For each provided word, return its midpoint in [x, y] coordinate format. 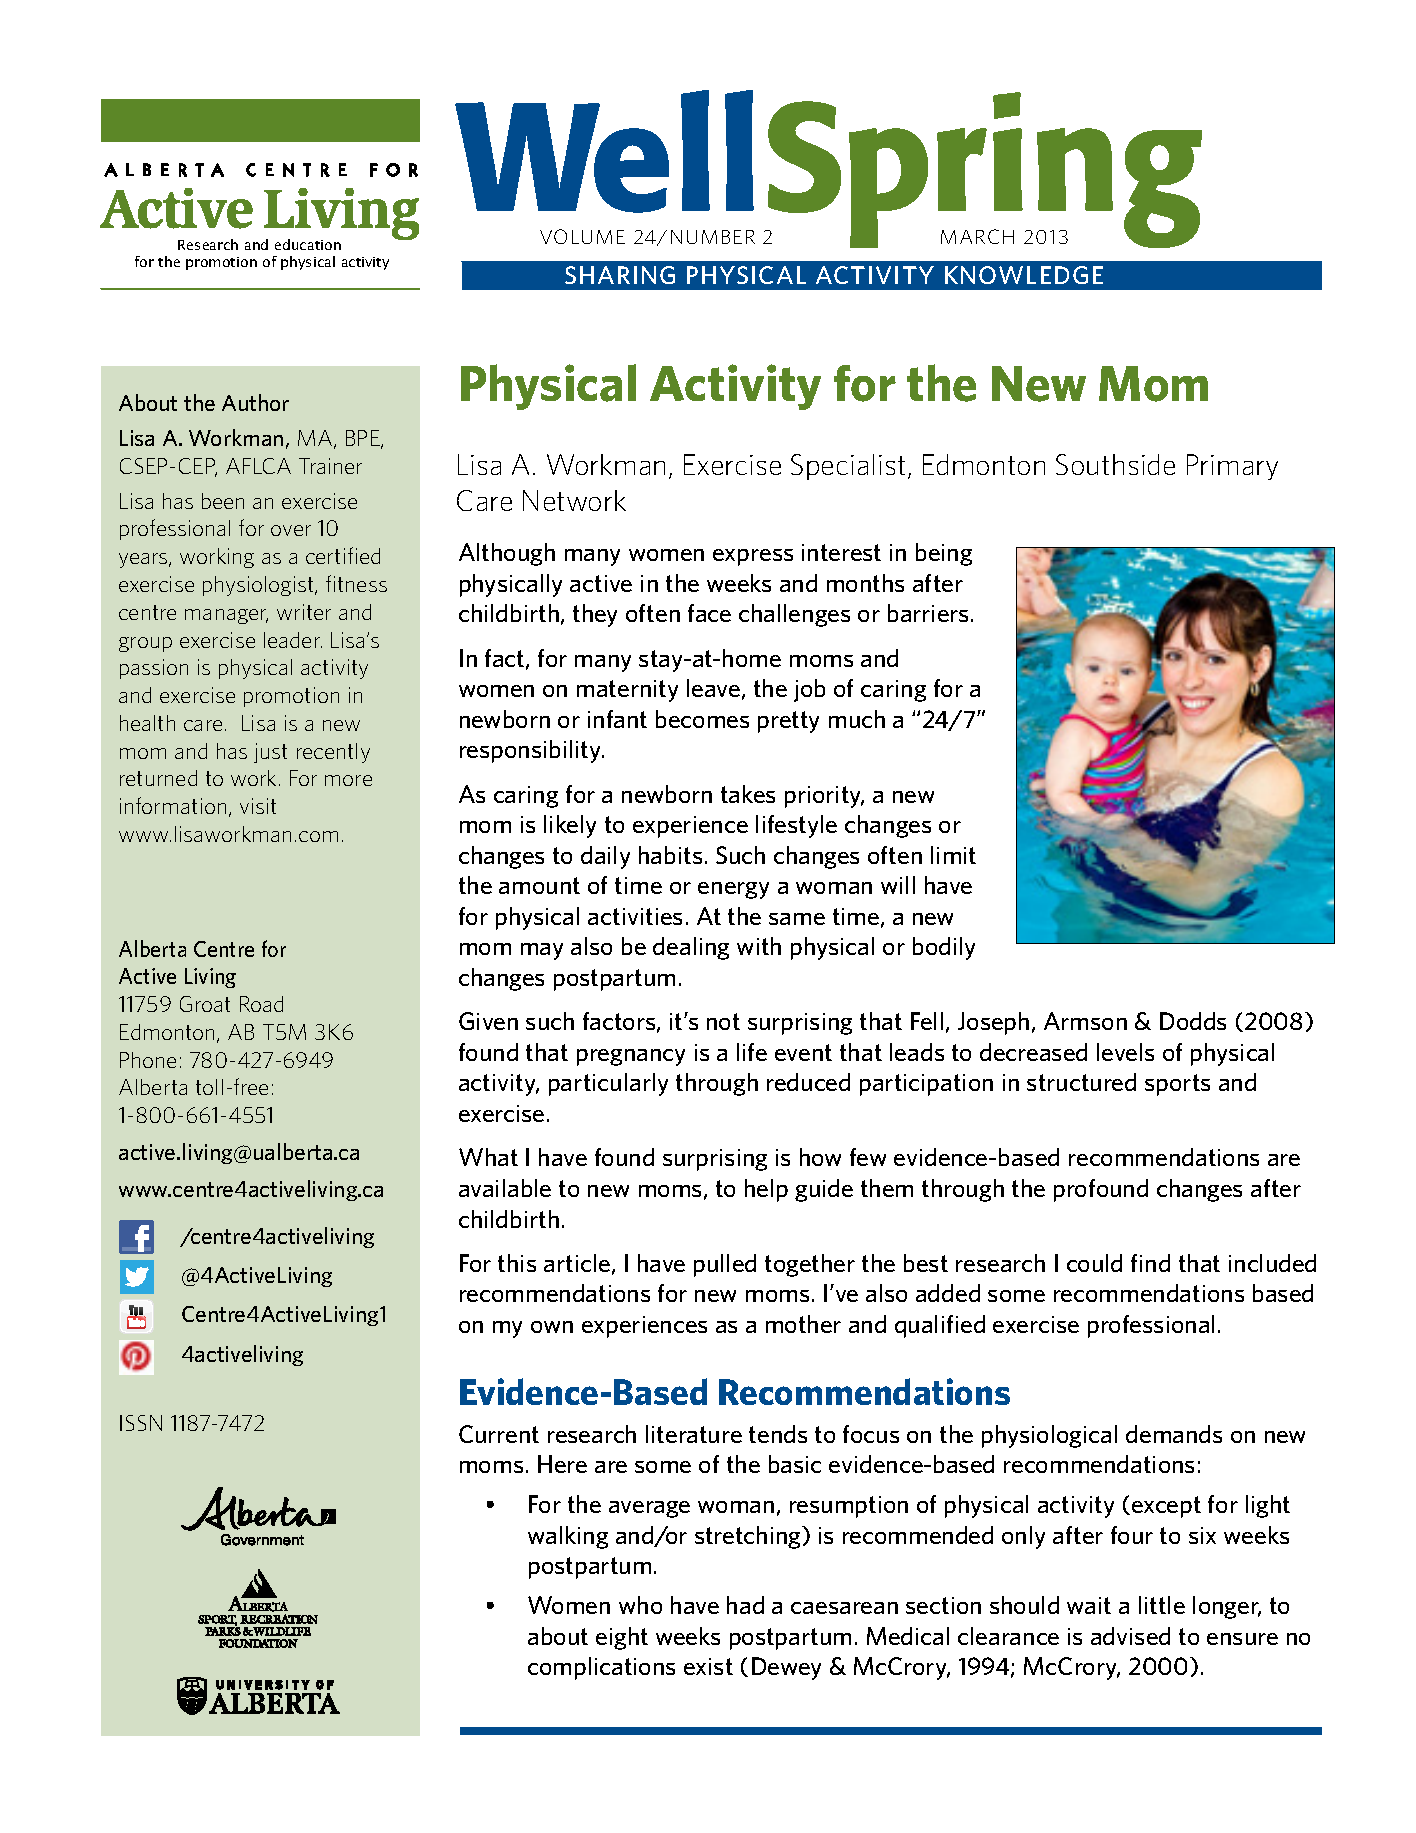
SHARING [620, 275]
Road [261, 1004]
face [709, 613]
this [517, 1263]
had [745, 1605]
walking [568, 1537]
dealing [691, 948]
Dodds [1193, 1021]
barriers [928, 613]
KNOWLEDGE [1024, 275]
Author [255, 402]
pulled [725, 1265]
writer [304, 612]
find [1150, 1263]
